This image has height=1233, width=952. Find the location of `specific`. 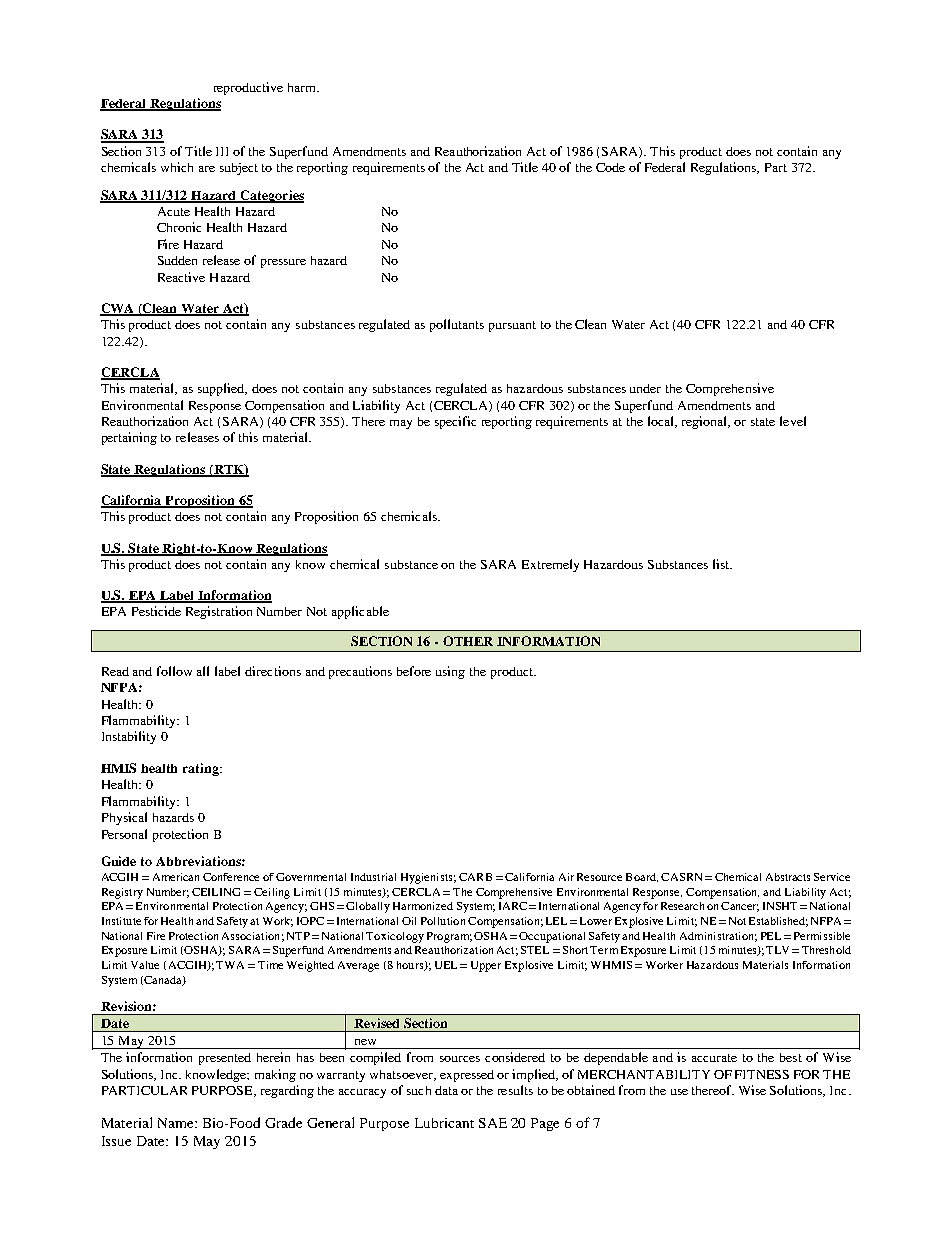

specific is located at coordinates (455, 422).
